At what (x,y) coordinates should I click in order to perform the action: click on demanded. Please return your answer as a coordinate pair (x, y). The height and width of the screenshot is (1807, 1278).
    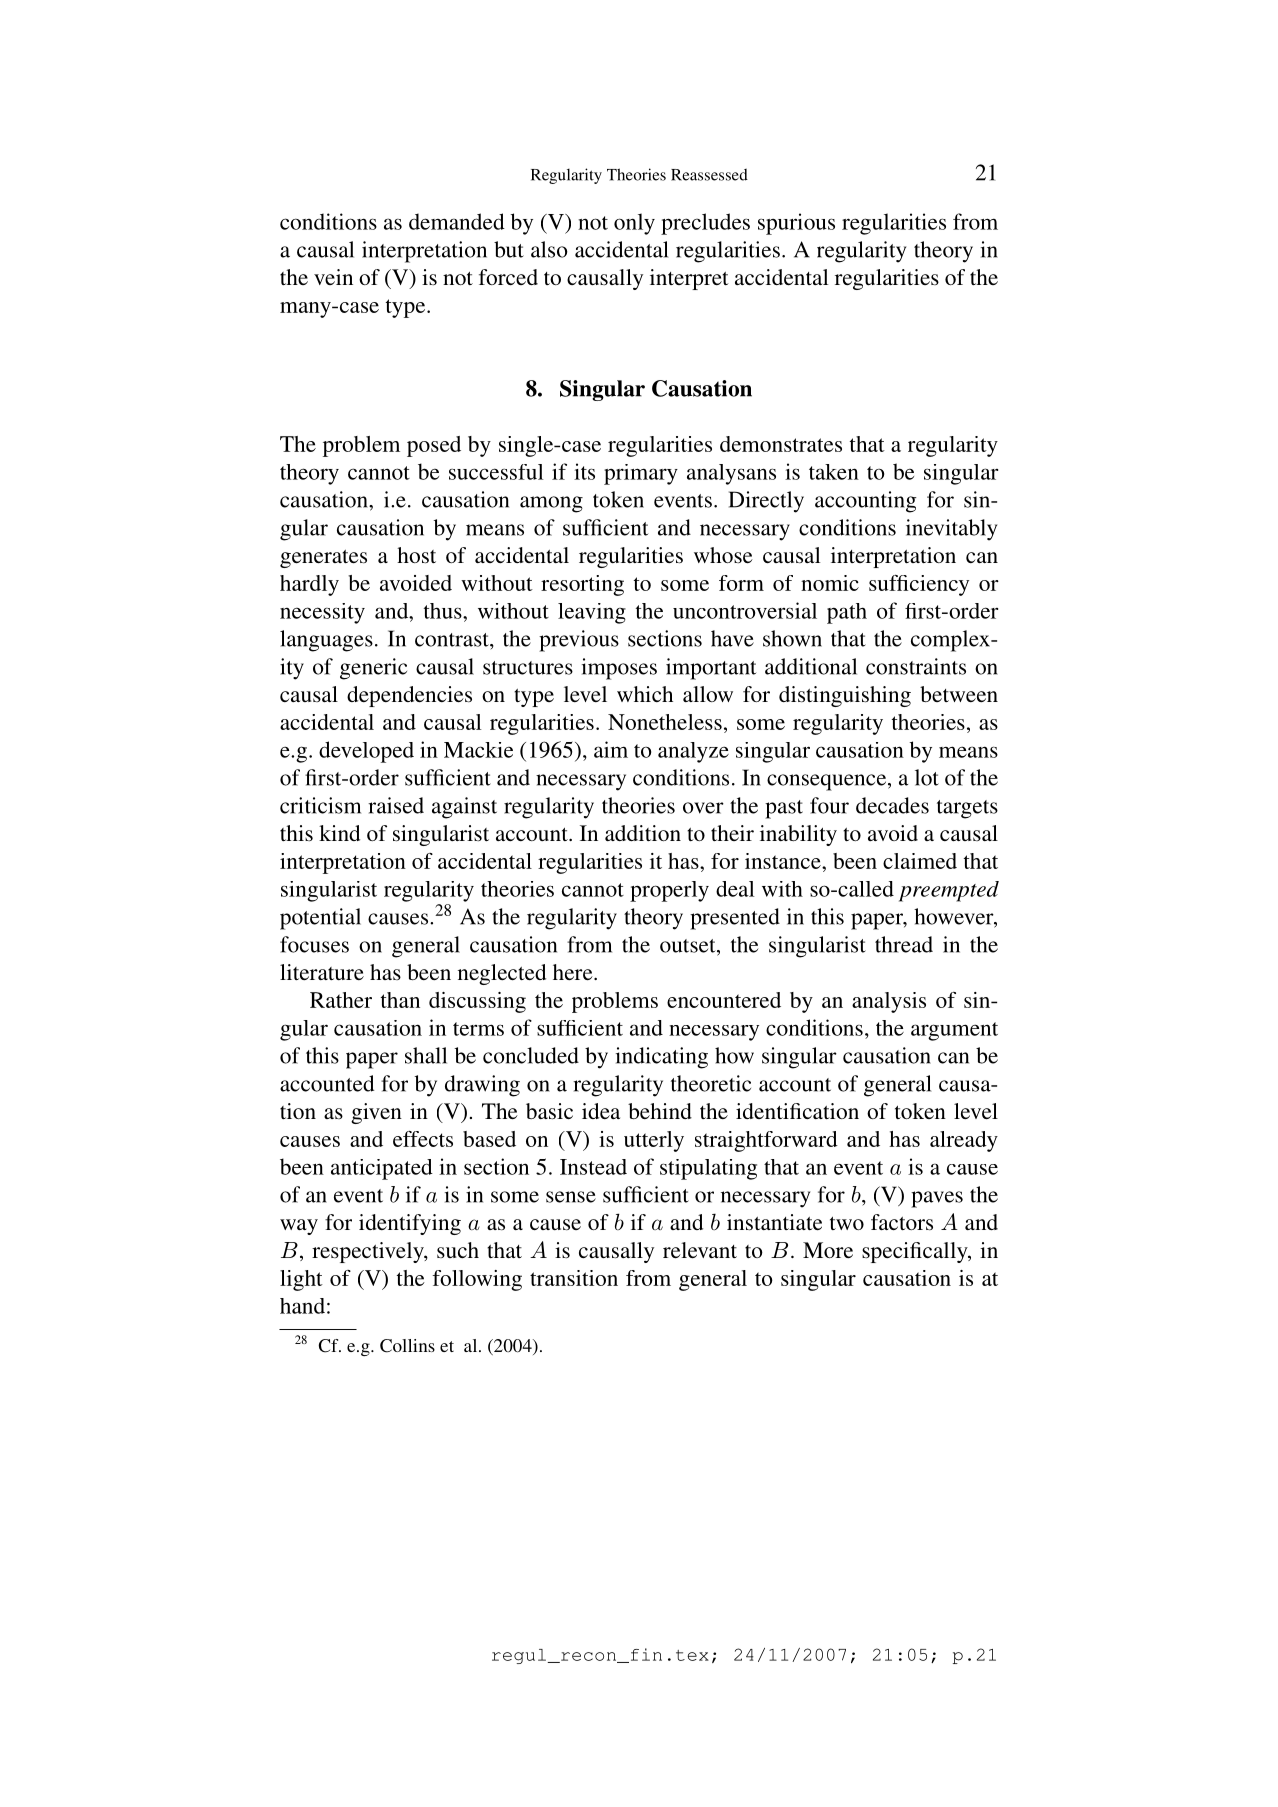
    Looking at the image, I should click on (457, 221).
